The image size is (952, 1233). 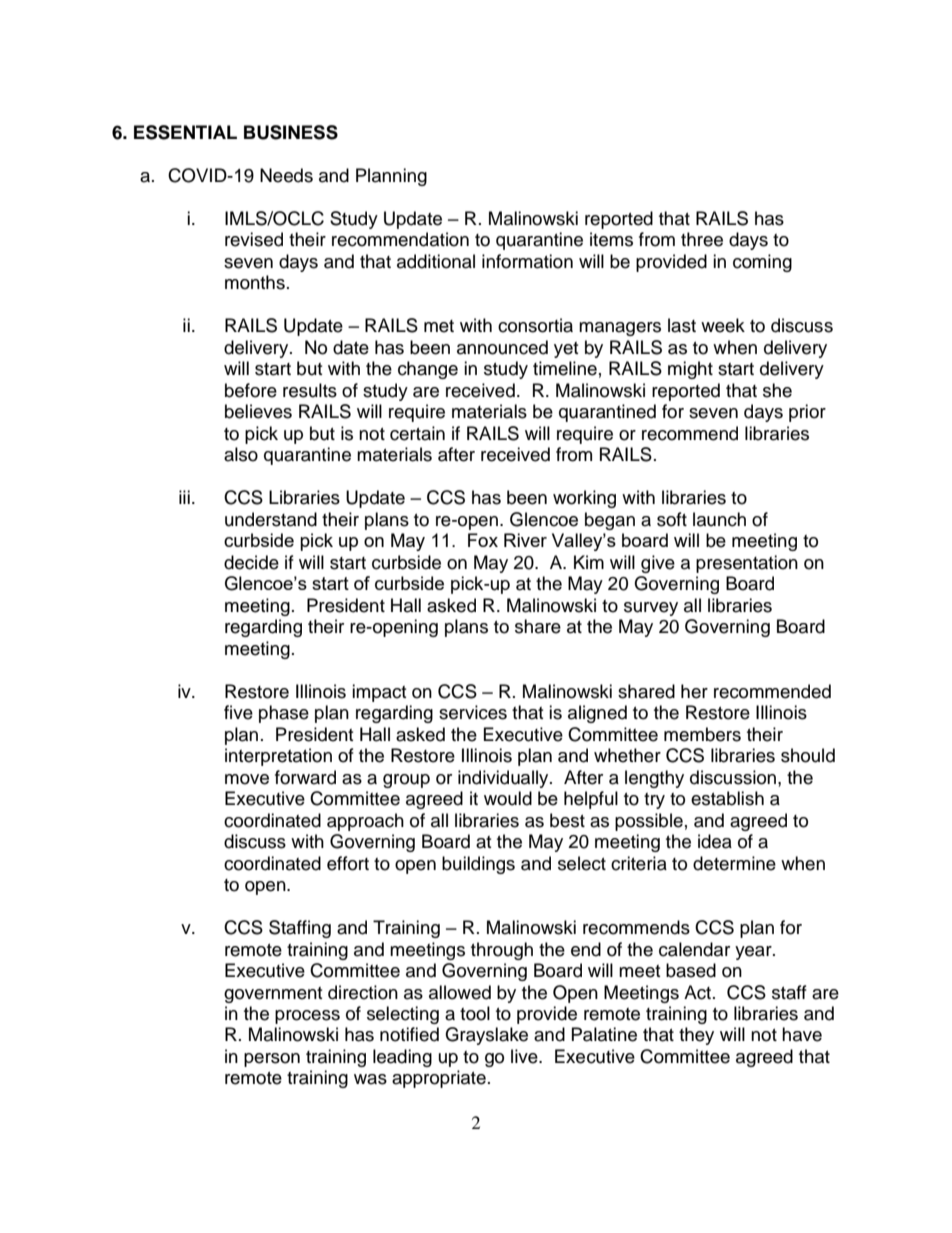 I want to click on move, so click(x=247, y=779).
